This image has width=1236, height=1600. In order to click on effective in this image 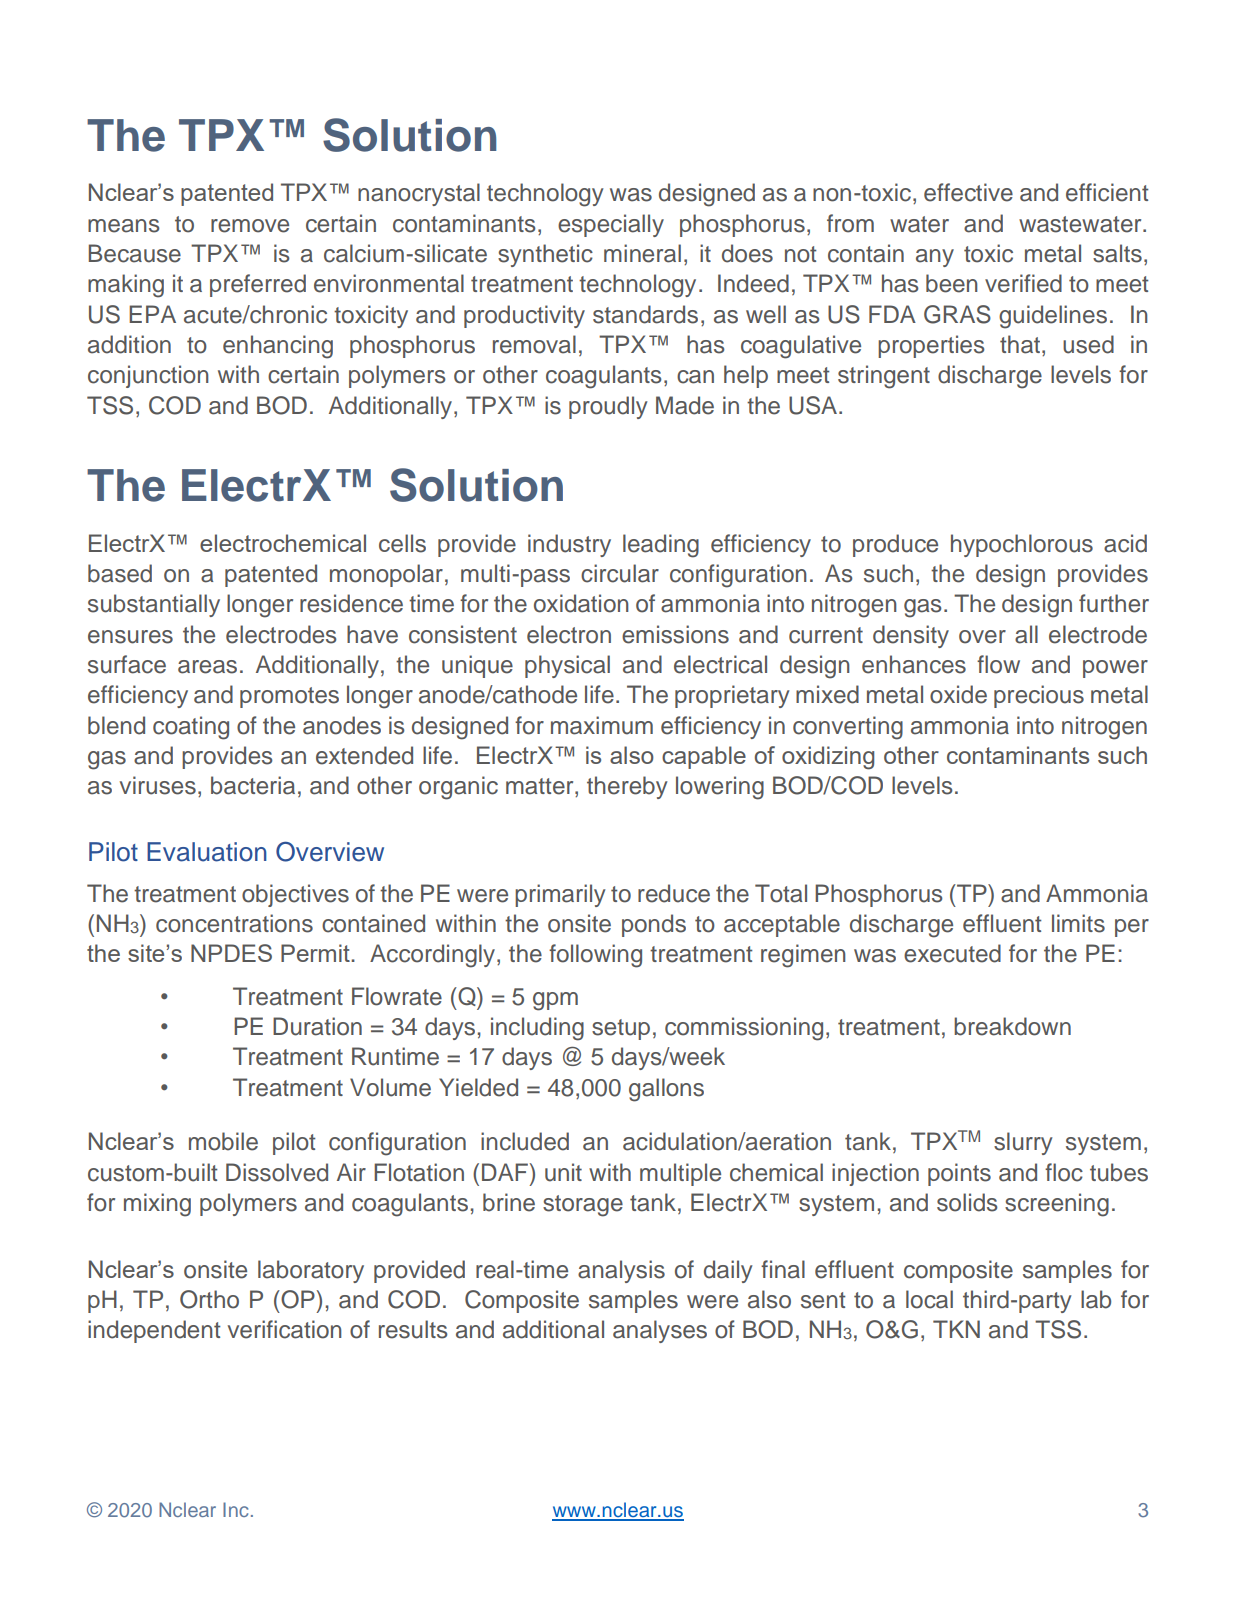, I will do `click(968, 192)`.
